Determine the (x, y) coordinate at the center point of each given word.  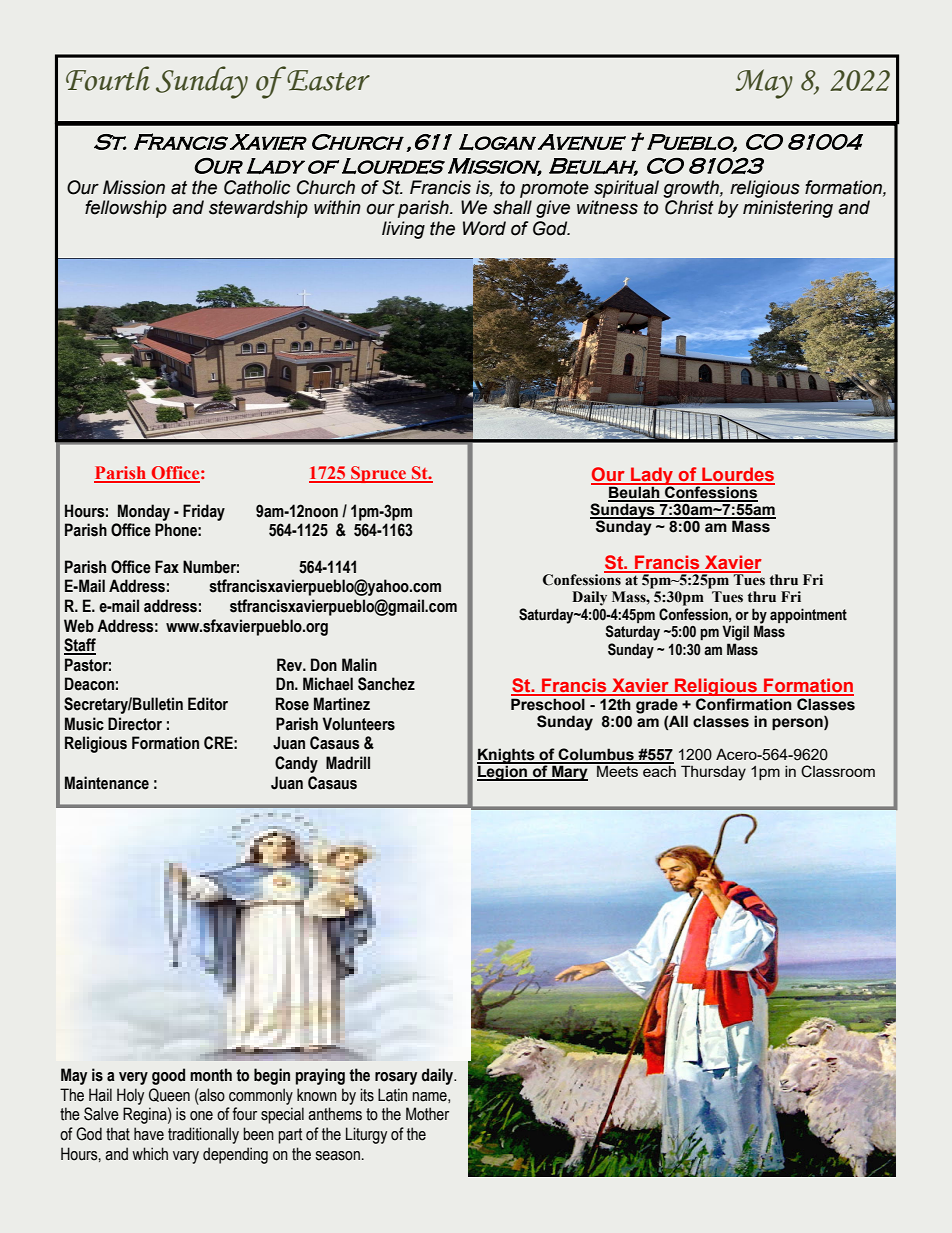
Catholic (257, 187)
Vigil (735, 633)
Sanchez (386, 684)
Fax (167, 567)
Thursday (713, 773)
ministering (788, 209)
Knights (507, 757)
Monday (144, 512)
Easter (327, 79)
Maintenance (107, 783)
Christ (689, 207)
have (149, 1134)
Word (484, 228)
